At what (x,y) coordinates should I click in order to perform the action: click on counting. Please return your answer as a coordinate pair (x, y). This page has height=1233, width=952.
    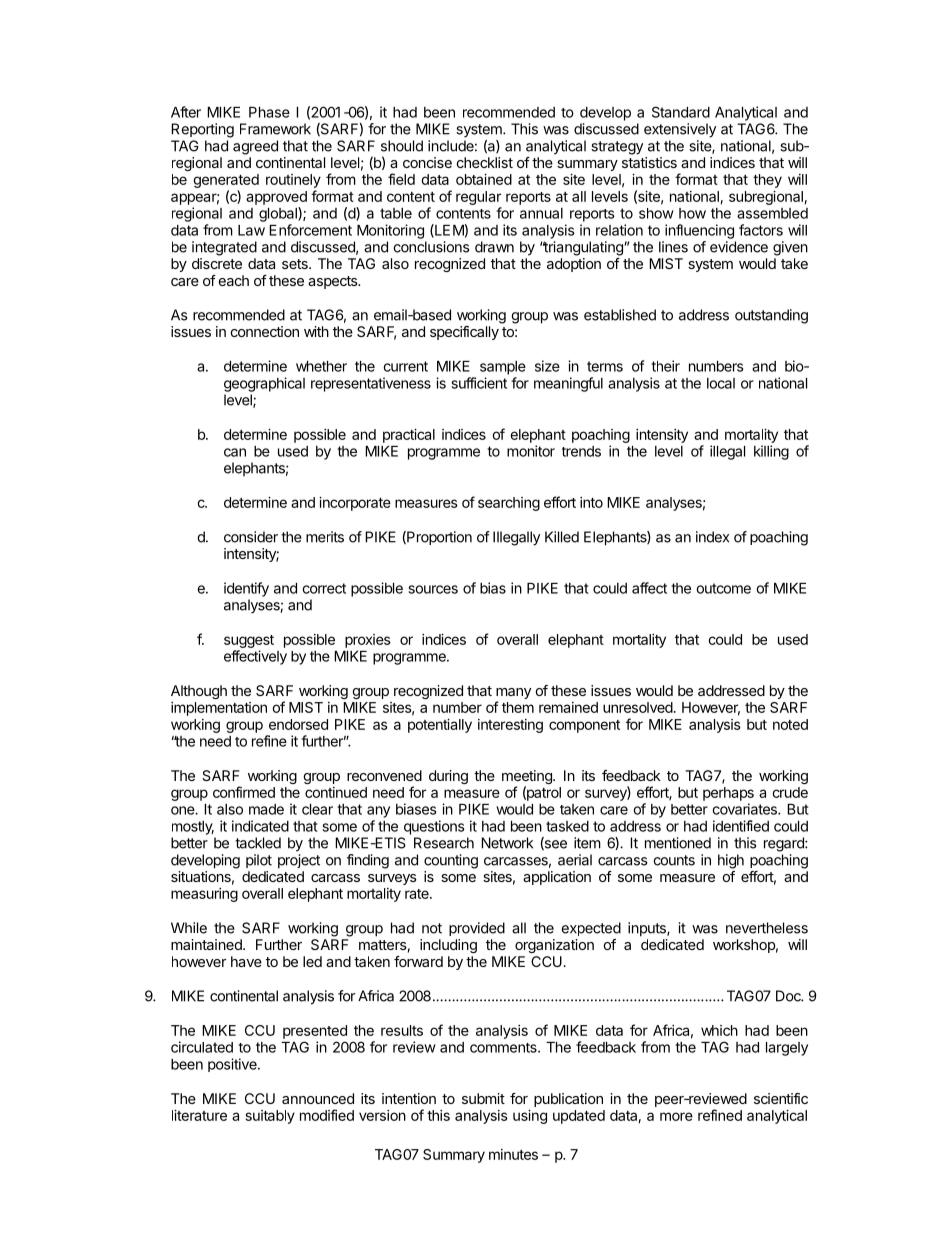
    Looking at the image, I should click on (451, 861).
